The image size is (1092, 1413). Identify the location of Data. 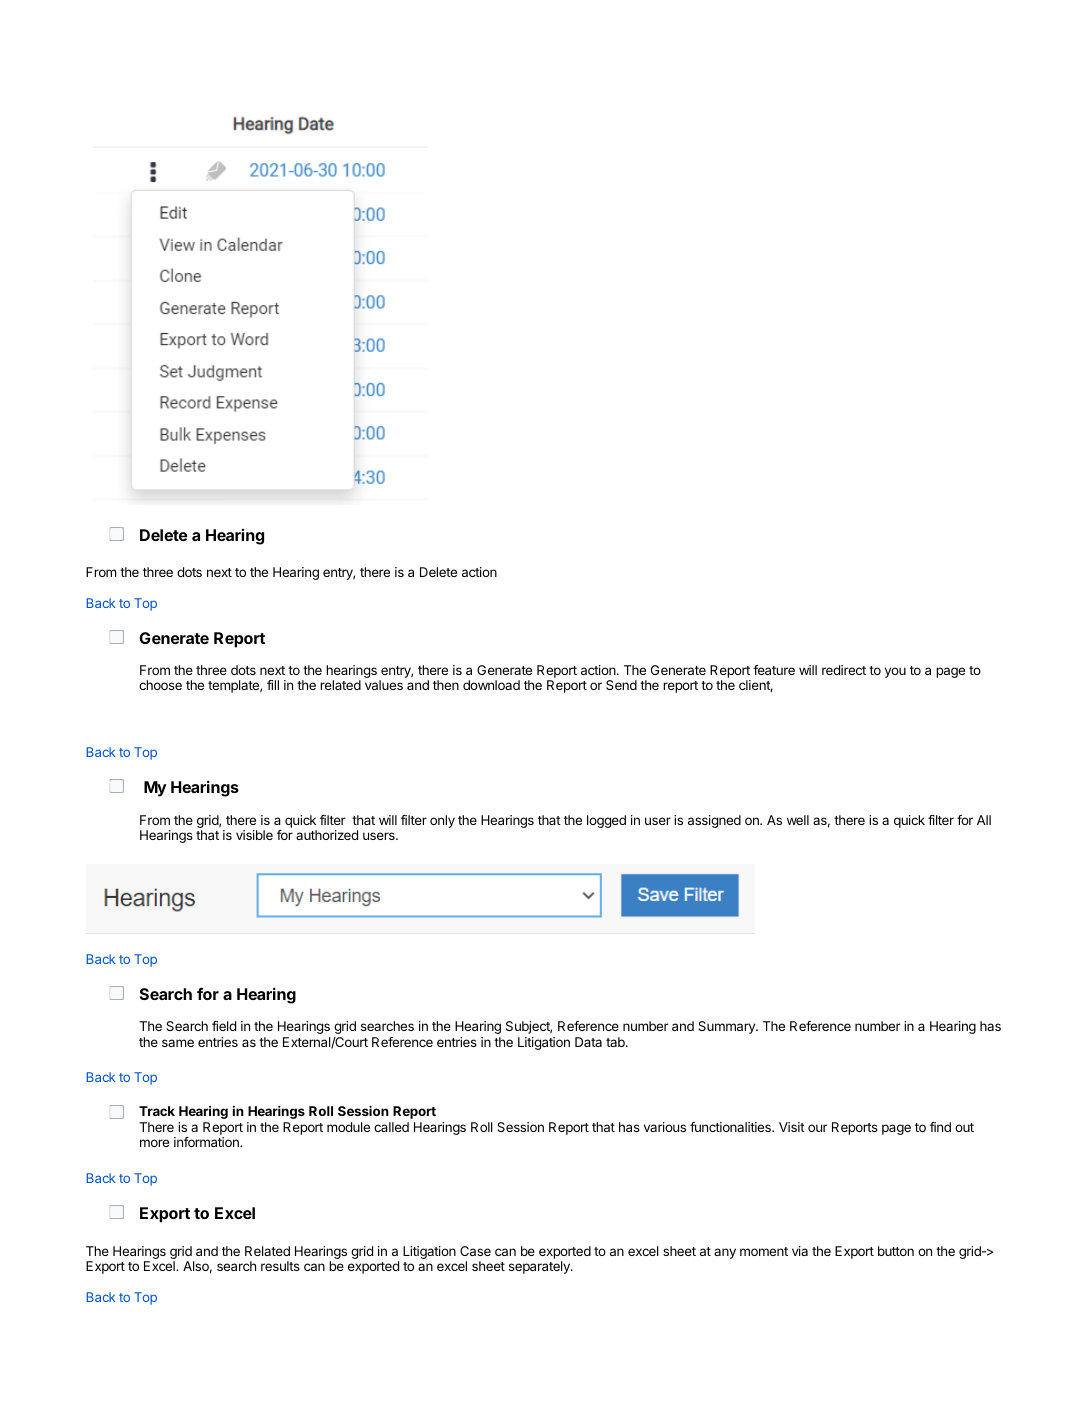
(588, 1042).
